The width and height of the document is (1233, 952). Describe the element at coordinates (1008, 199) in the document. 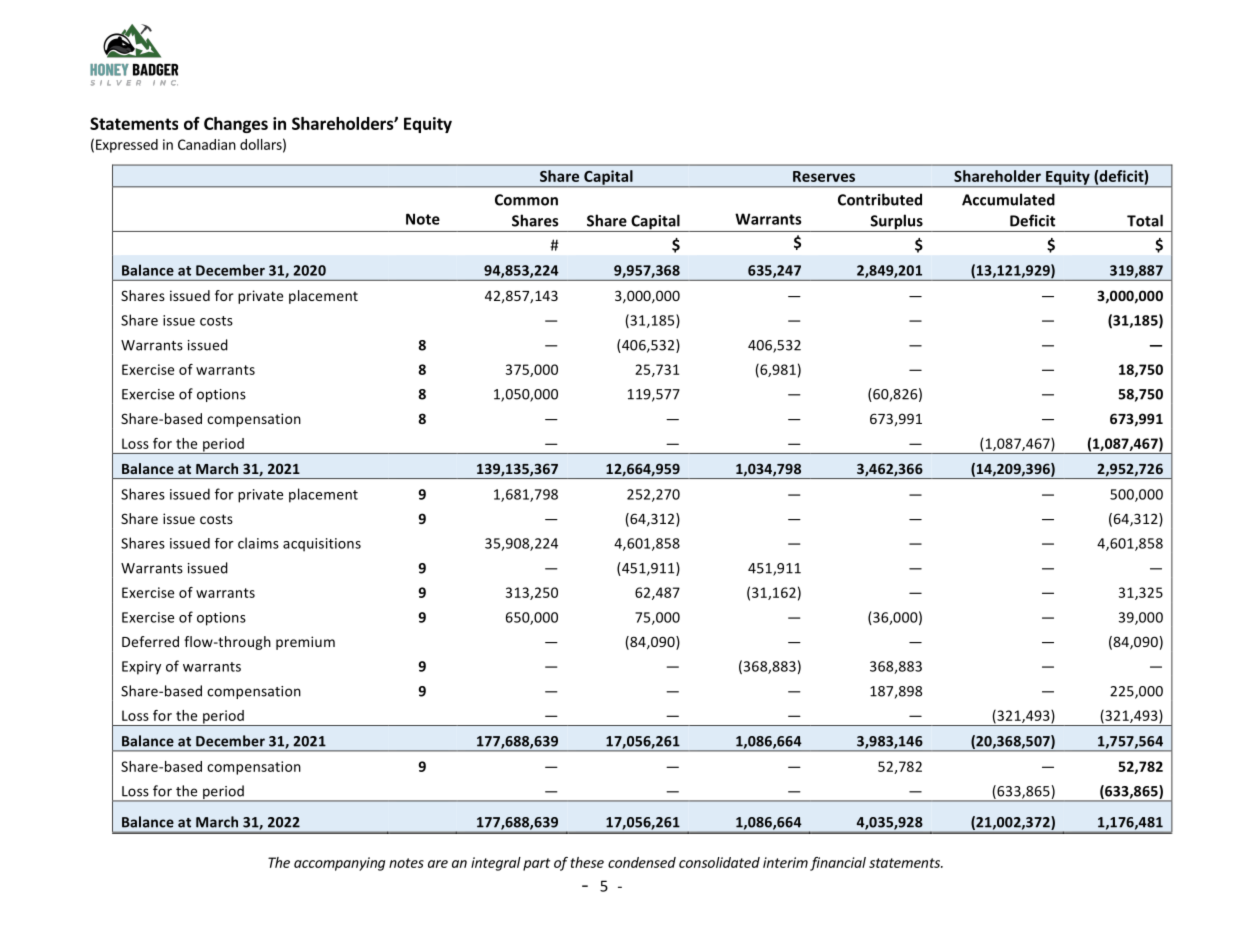

I see `Accumulated` at that location.
